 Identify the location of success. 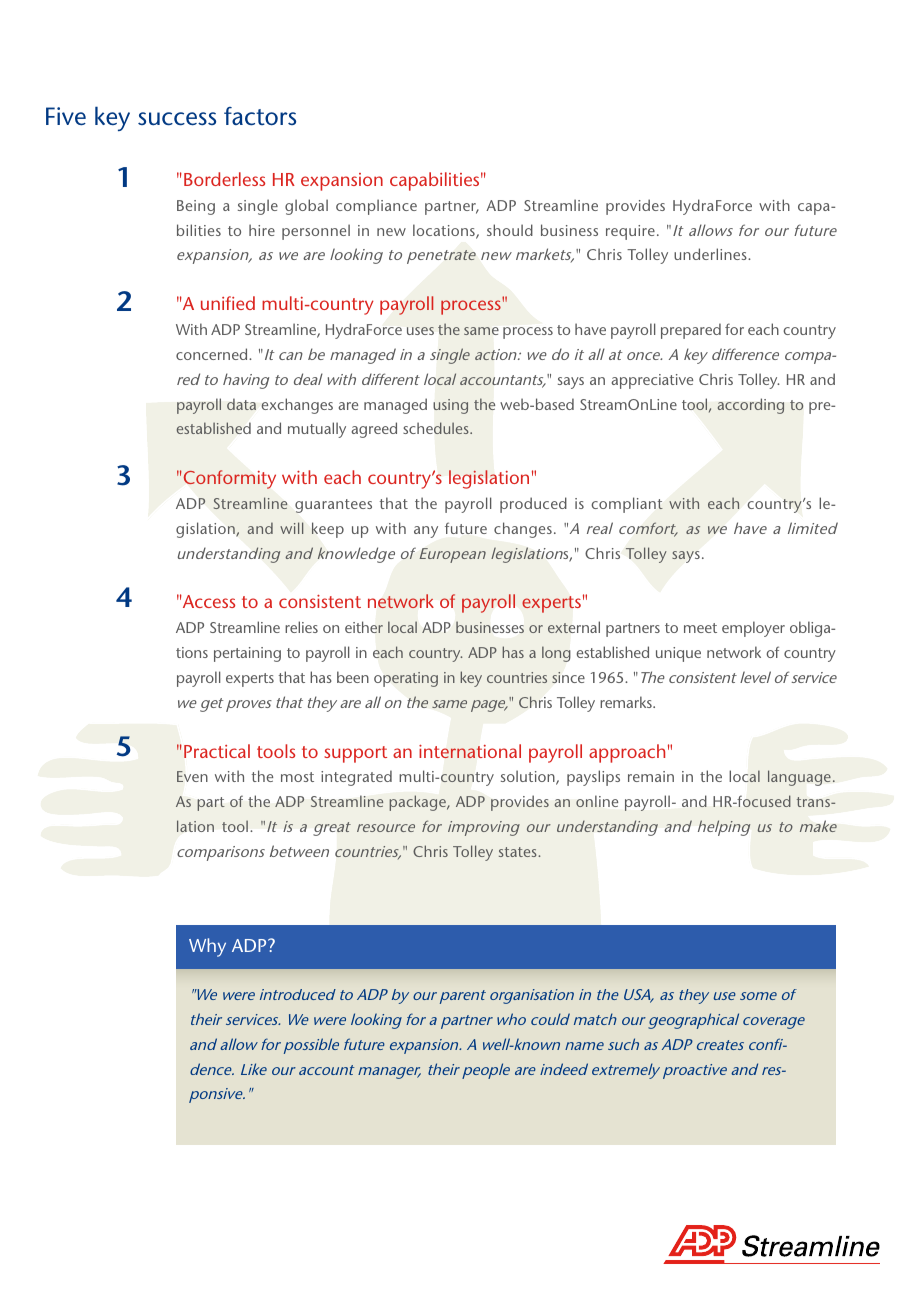
(177, 119).
